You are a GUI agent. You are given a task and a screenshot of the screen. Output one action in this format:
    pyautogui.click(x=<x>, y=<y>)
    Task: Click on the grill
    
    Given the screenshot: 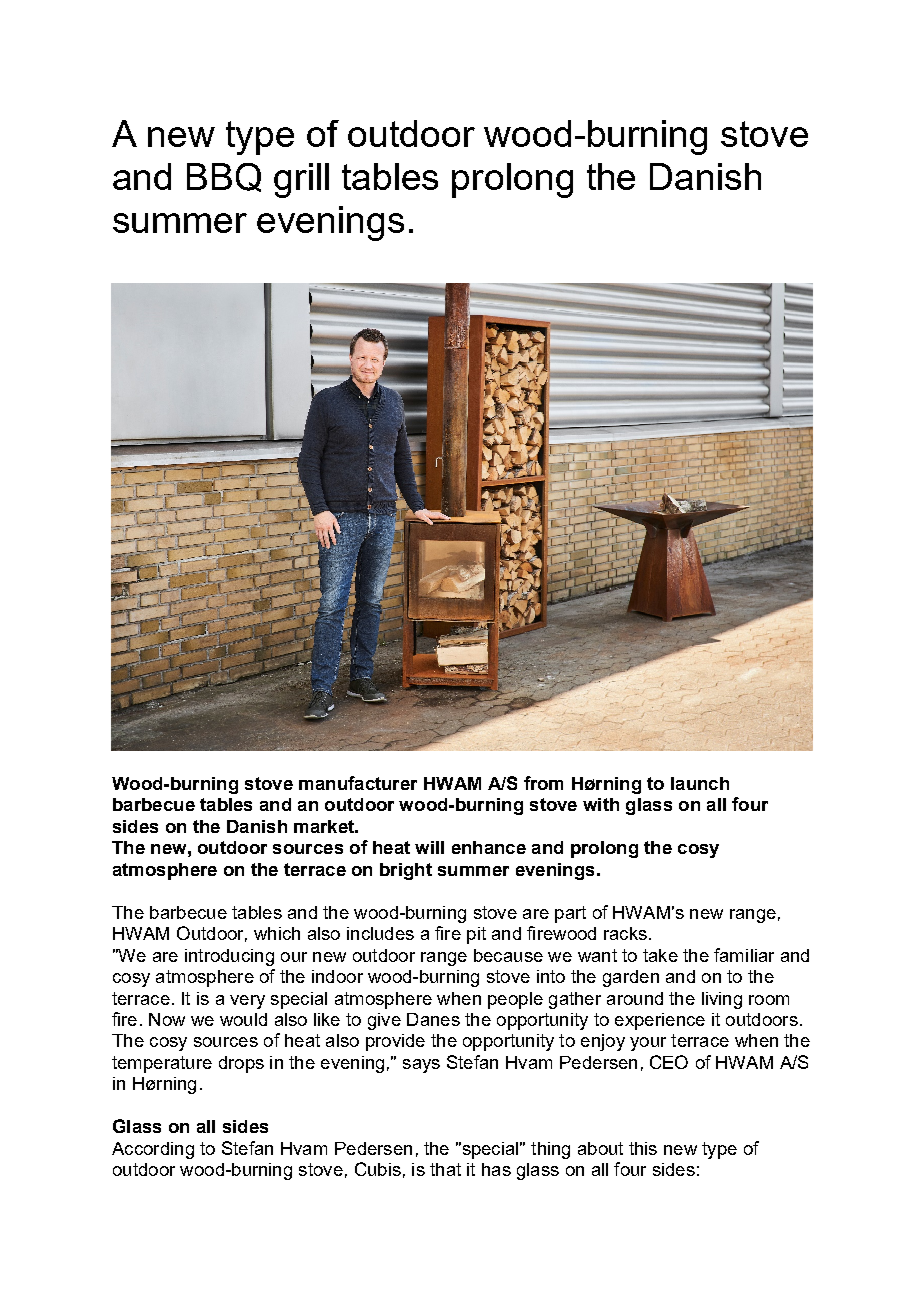 What is the action you would take?
    pyautogui.click(x=301, y=180)
